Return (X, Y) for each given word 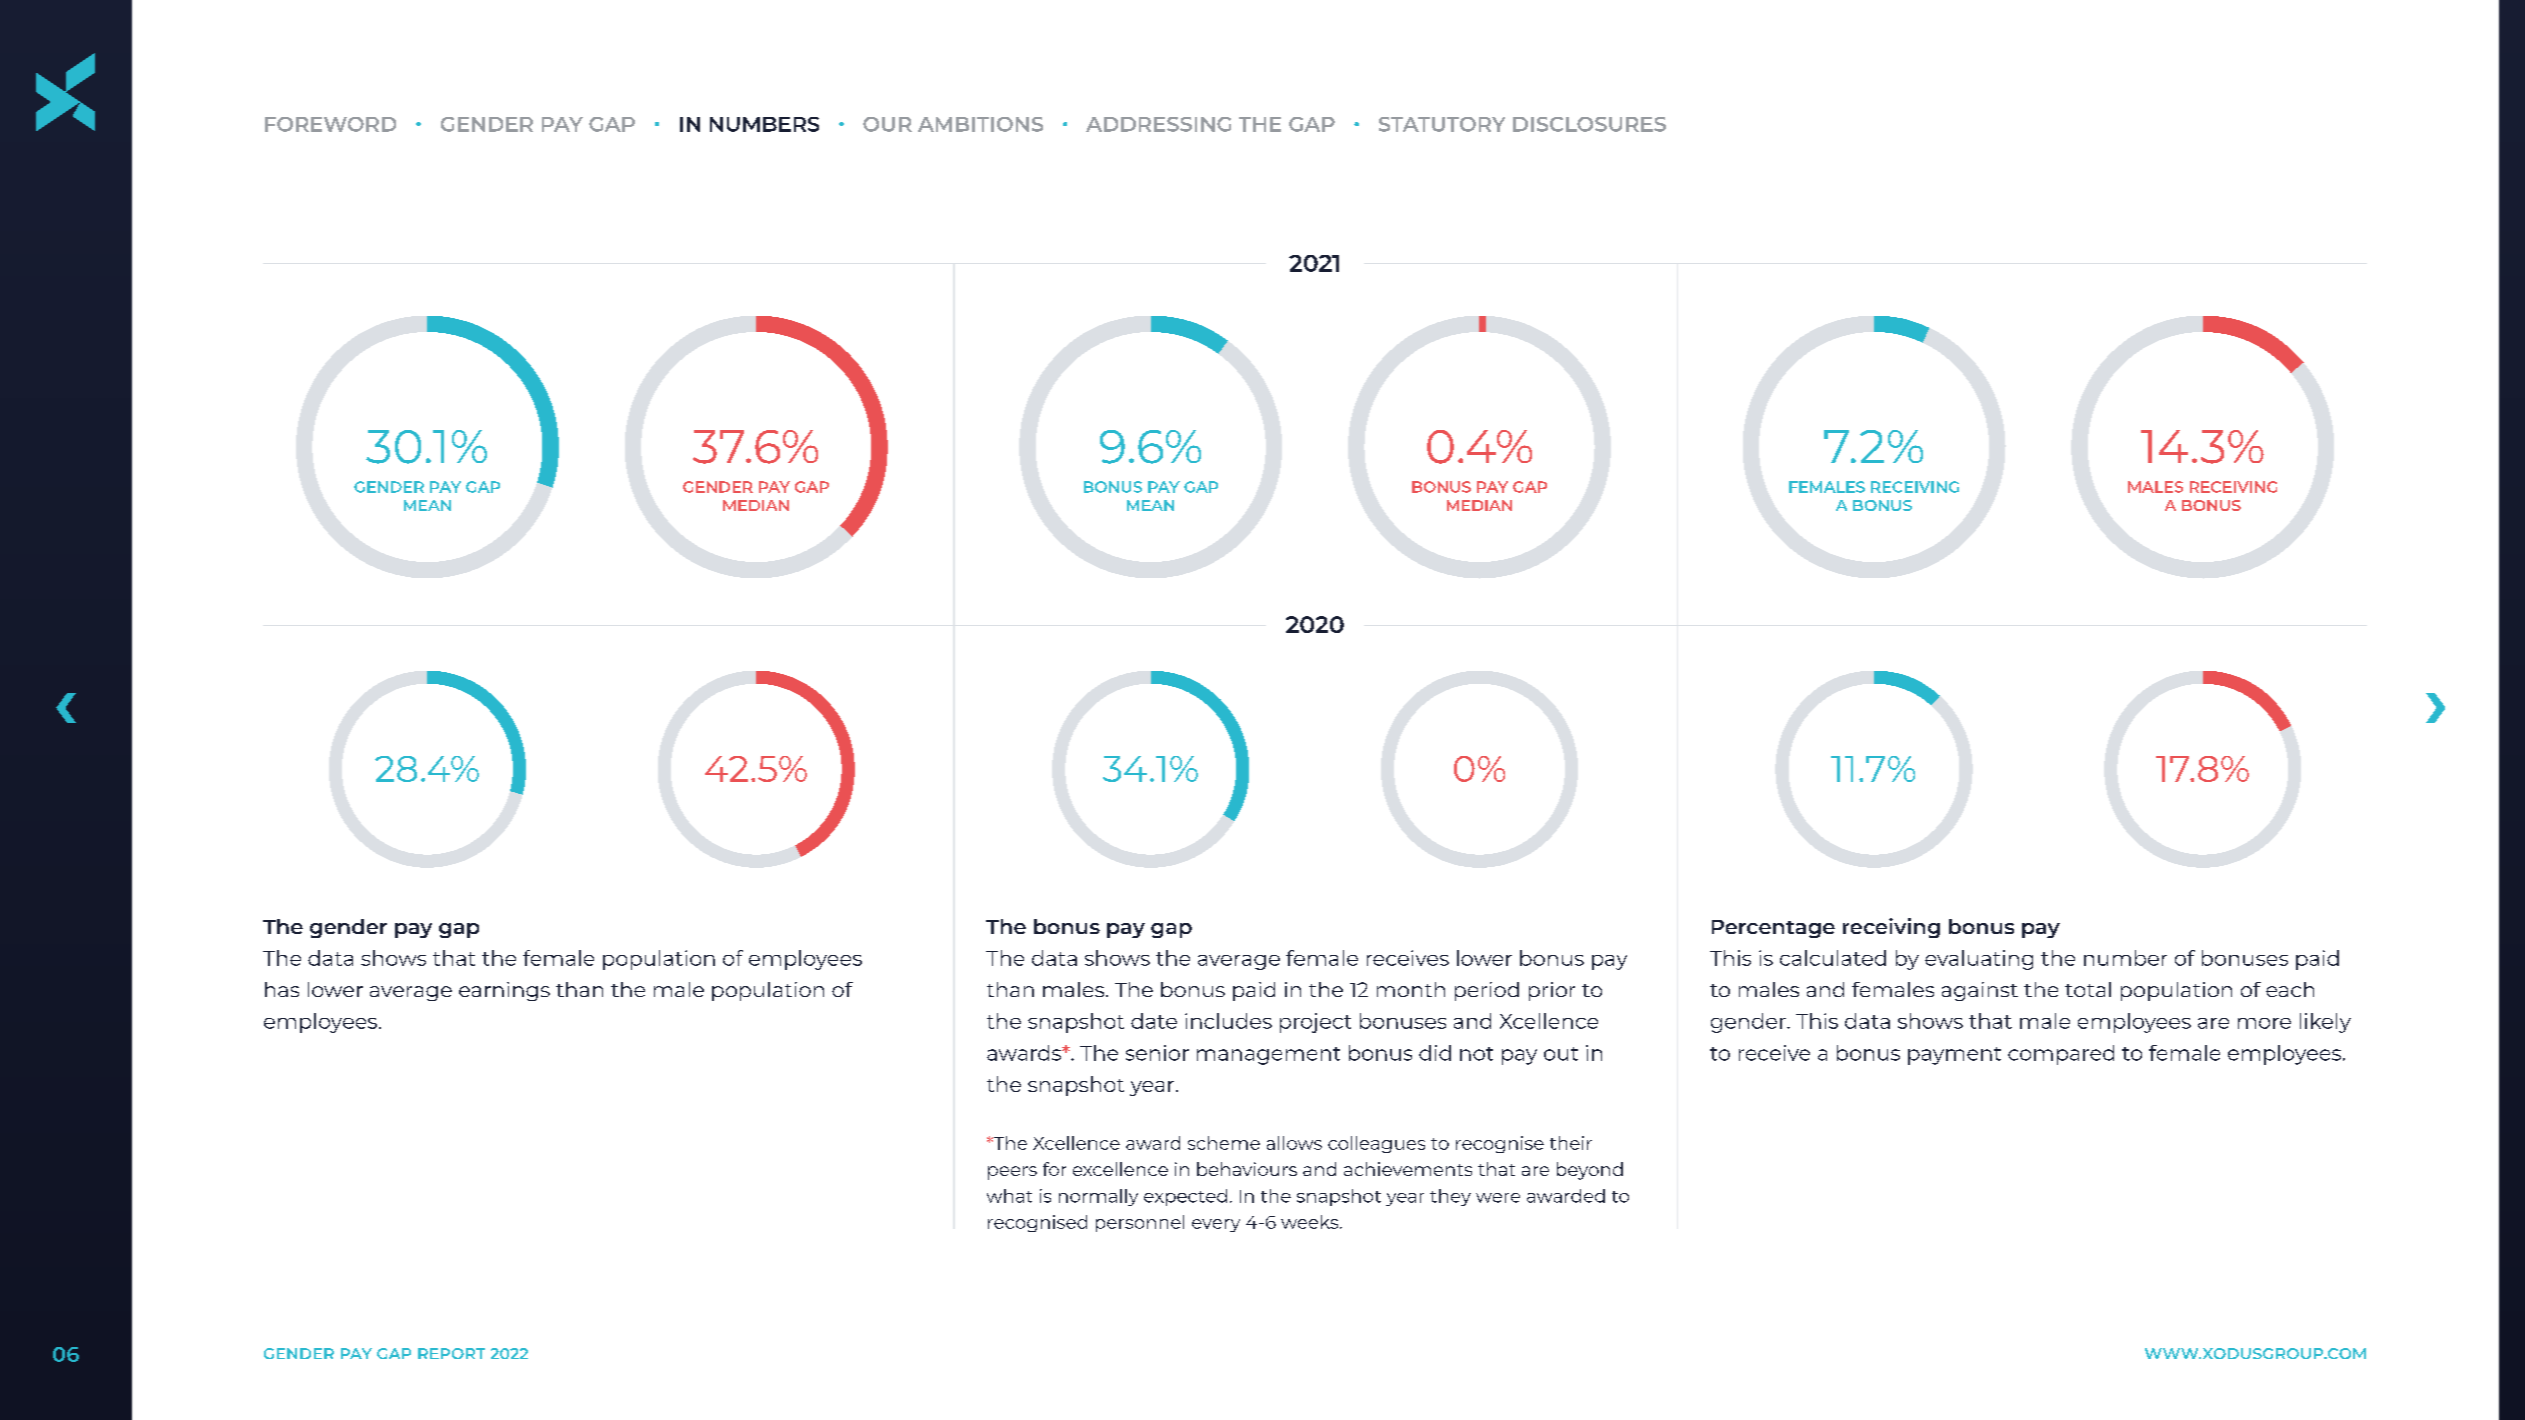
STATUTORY (1442, 124)
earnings (504, 991)
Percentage (1773, 929)
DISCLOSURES (1589, 124)
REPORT (451, 1353)
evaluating (1979, 960)
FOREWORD (330, 124)
